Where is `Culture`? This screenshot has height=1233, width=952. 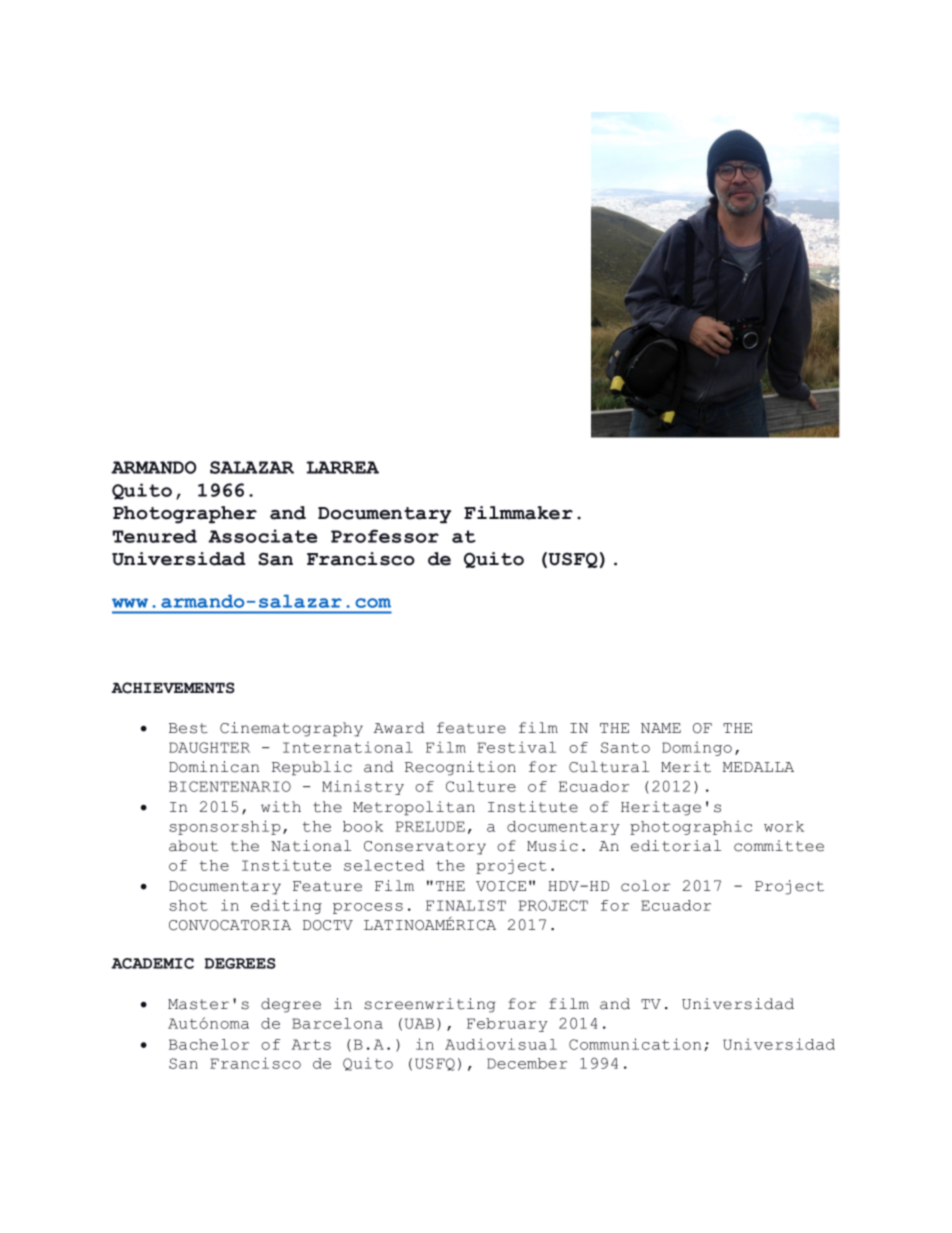
Culture is located at coordinates (481, 786).
